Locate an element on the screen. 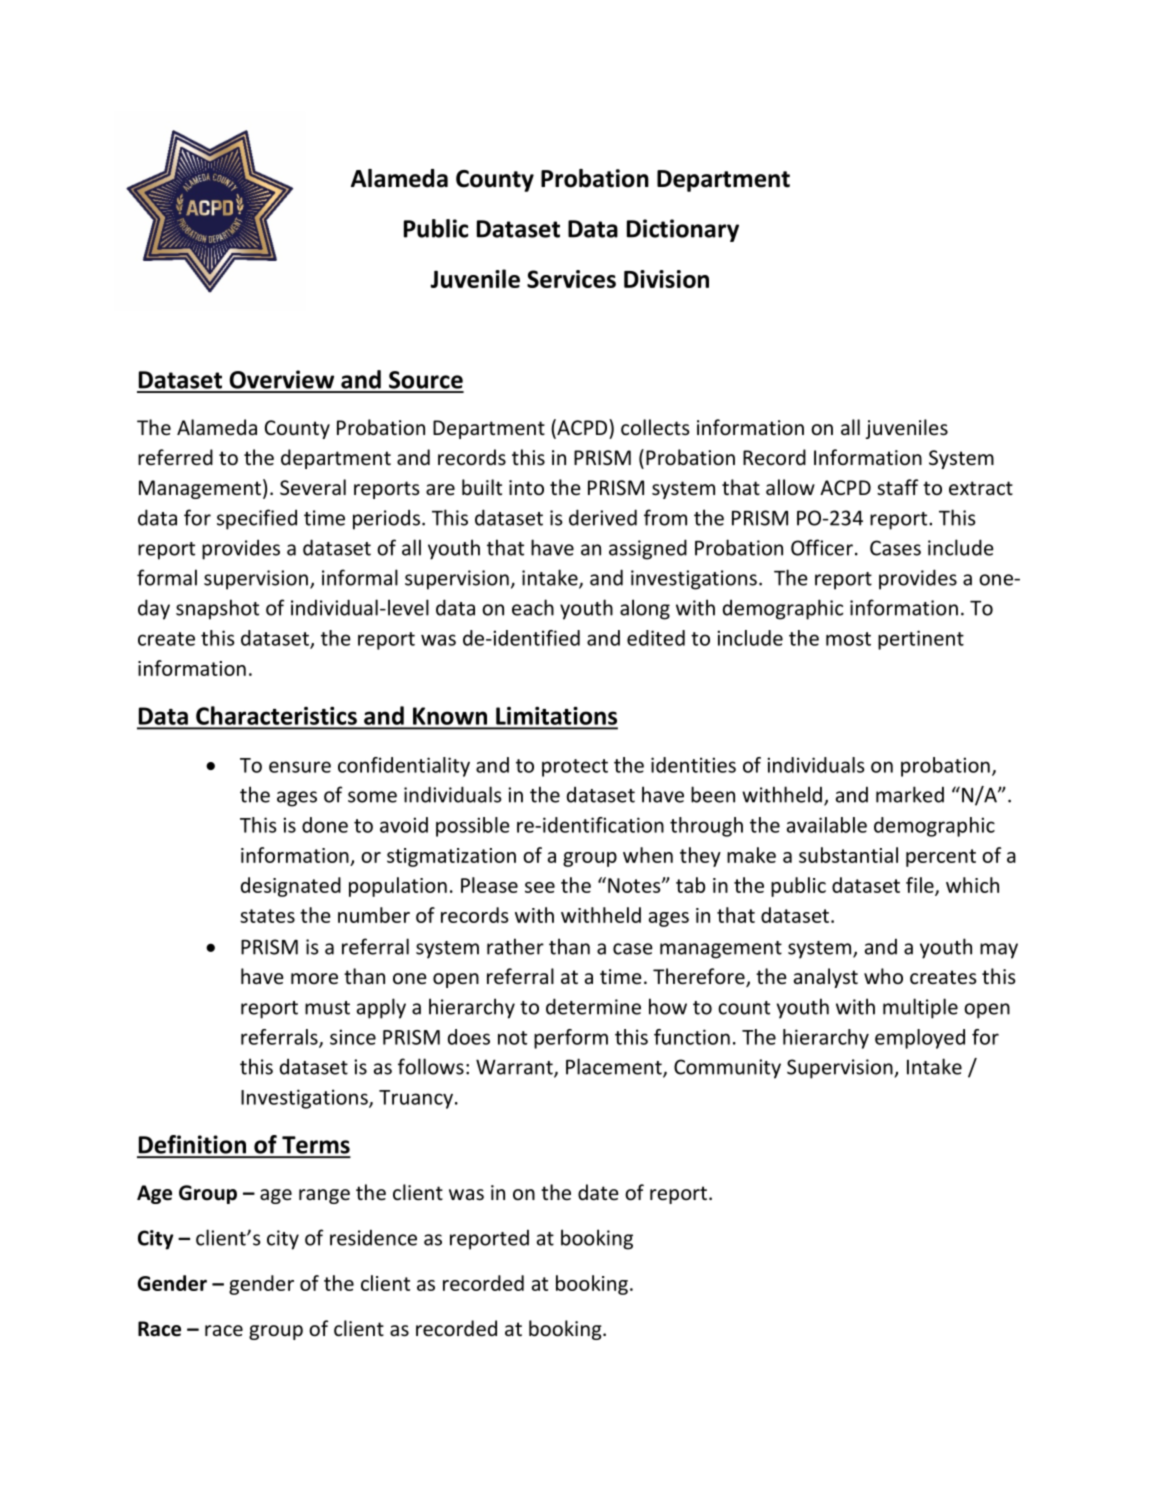  more is located at coordinates (314, 979).
